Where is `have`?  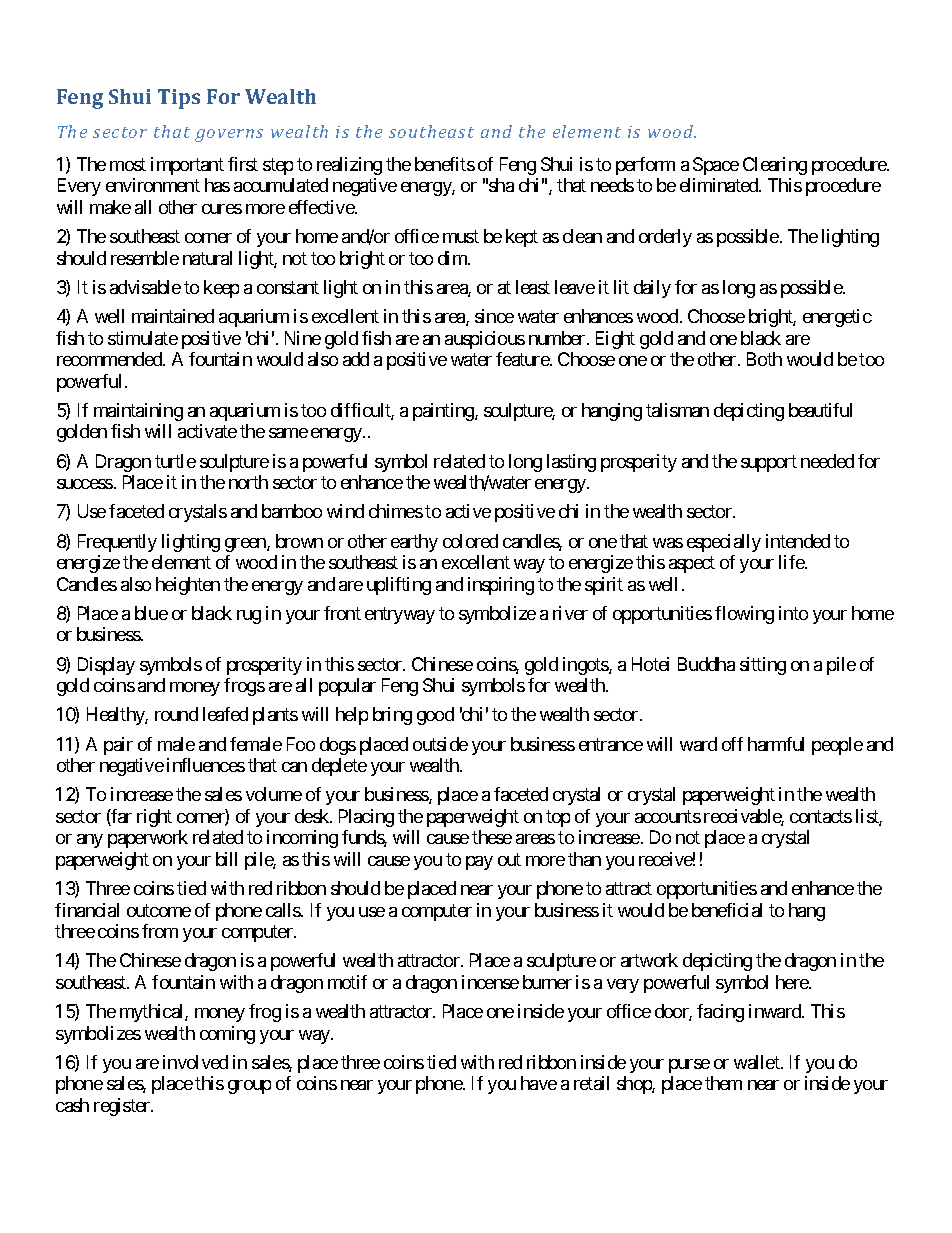 have is located at coordinates (539, 1083).
